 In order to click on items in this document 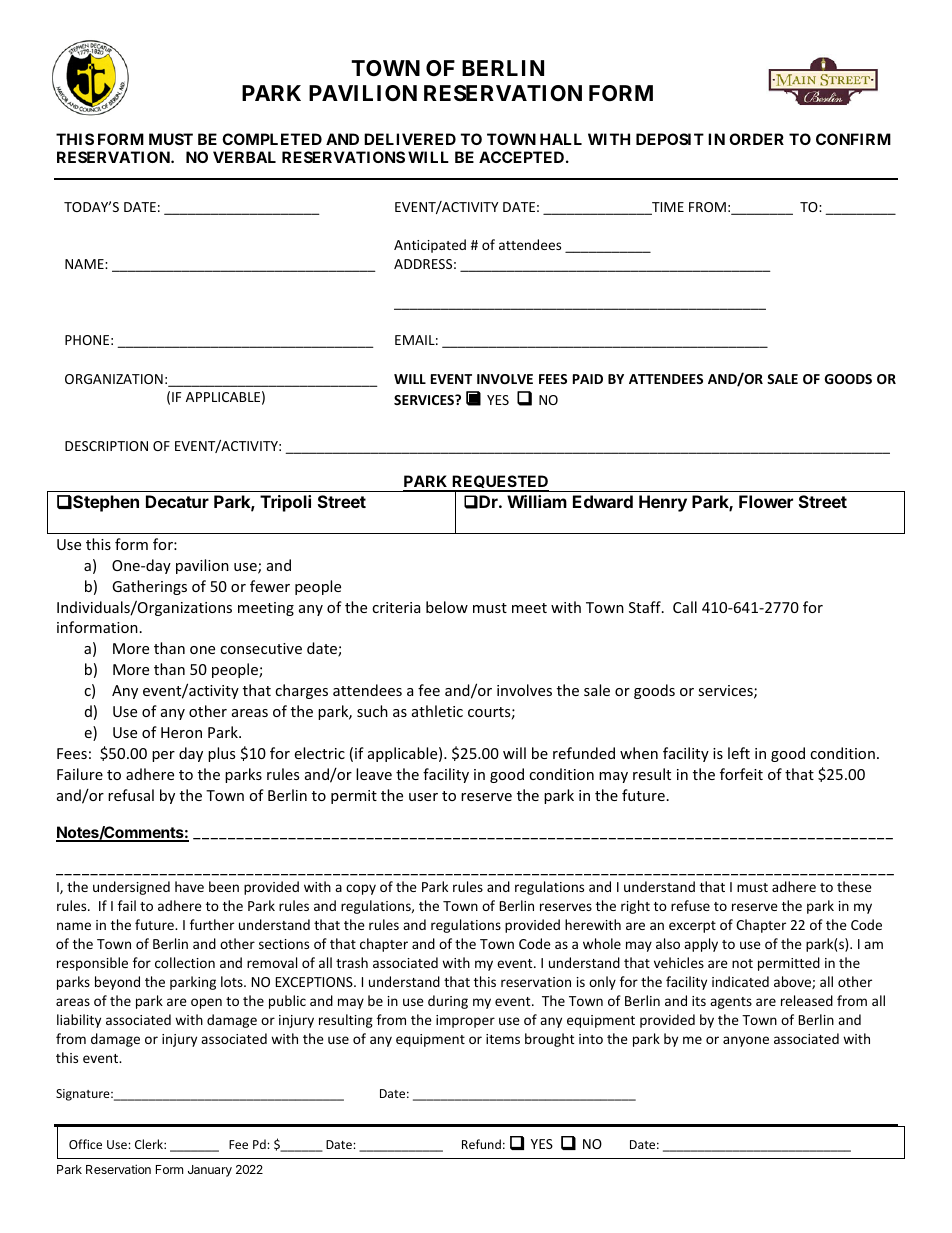, I will do `click(503, 1039)`.
